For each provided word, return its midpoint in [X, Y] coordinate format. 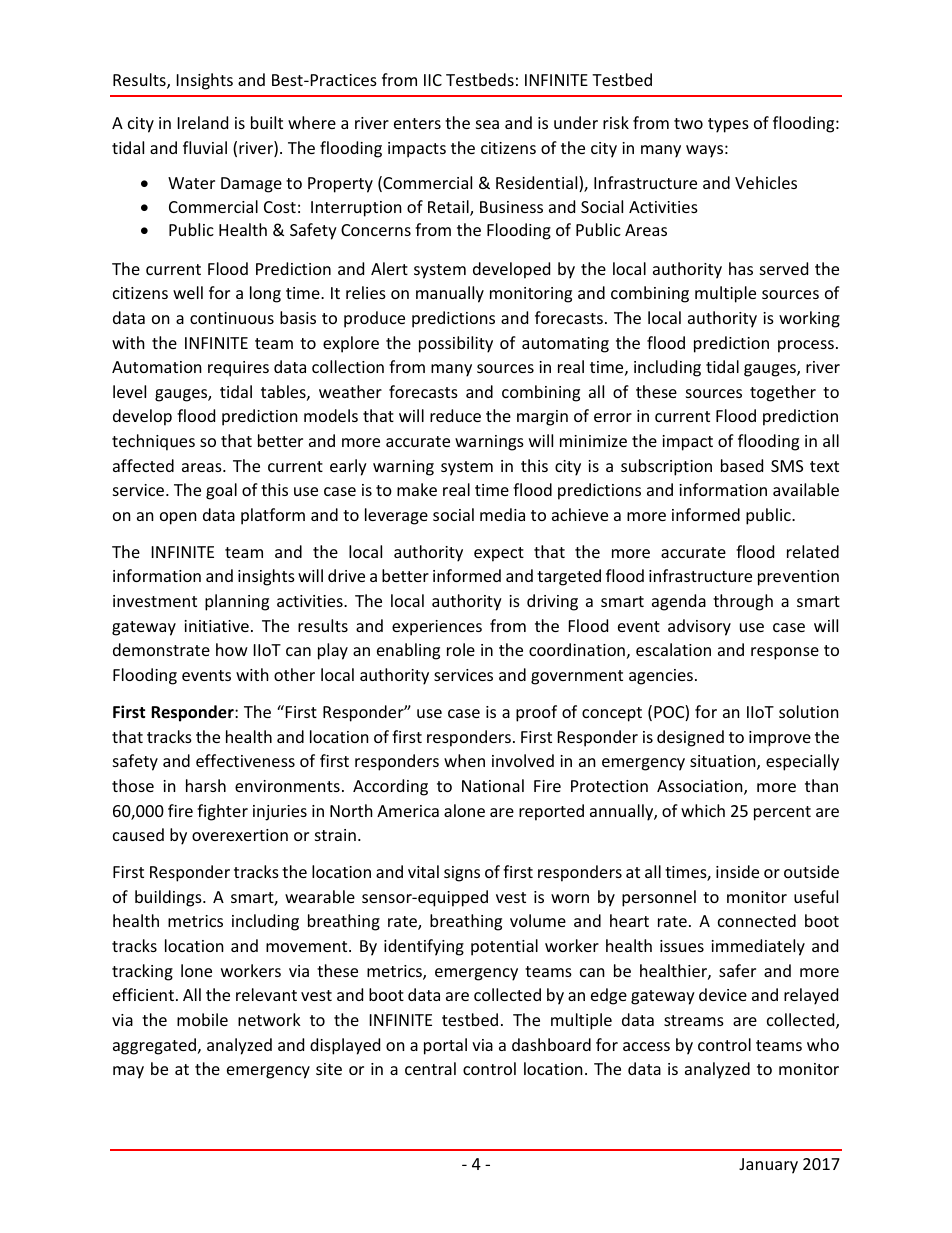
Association [701, 787]
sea [487, 124]
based [742, 465]
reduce [455, 415]
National [493, 785]
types [728, 125]
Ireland [203, 122]
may [128, 1072]
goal [221, 491]
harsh [206, 785]
